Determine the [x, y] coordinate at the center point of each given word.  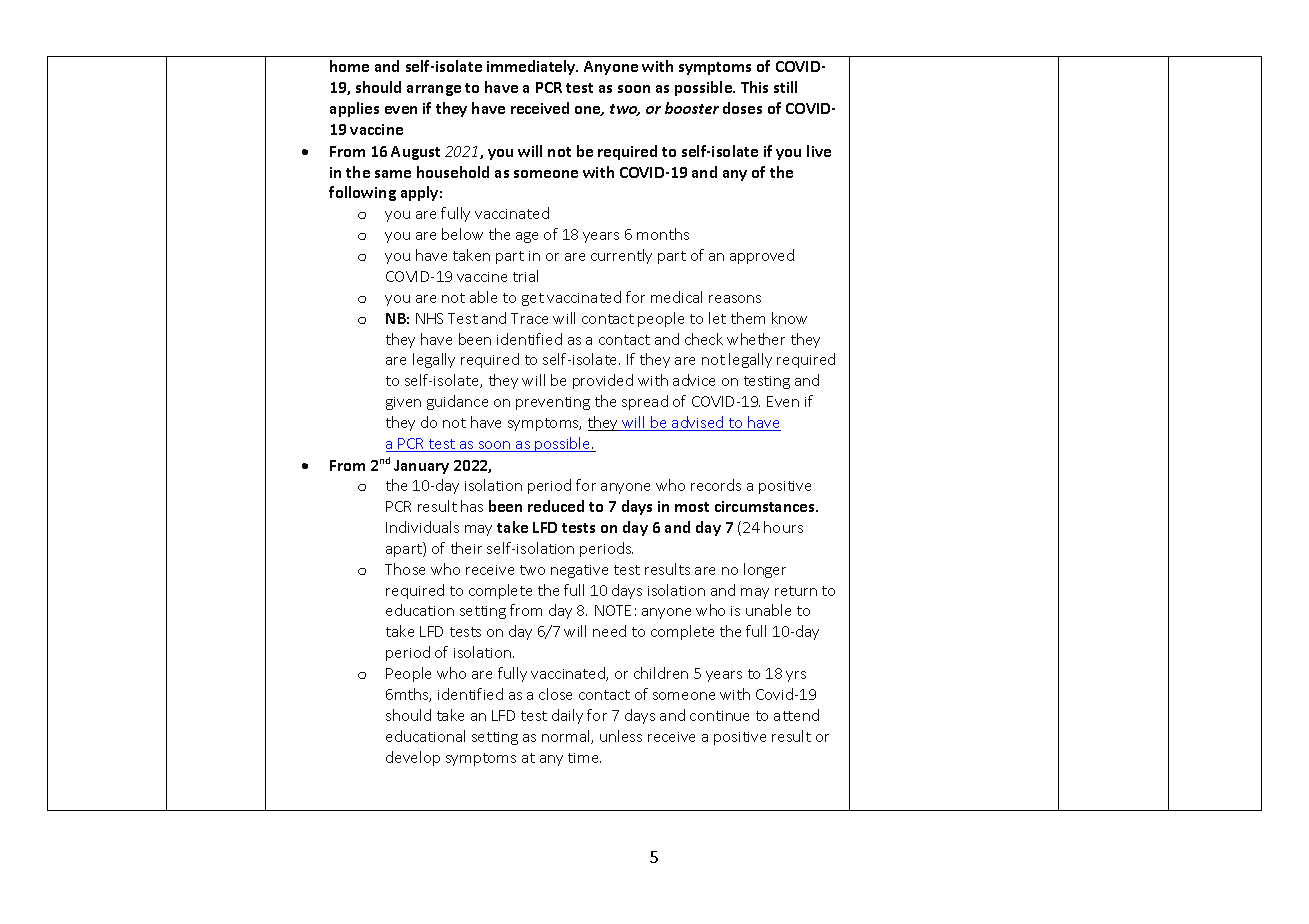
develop [413, 758]
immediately [532, 67]
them [748, 318]
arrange [434, 90]
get [533, 299]
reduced [556, 506]
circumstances [766, 506]
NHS [429, 318]
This [754, 87]
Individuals [422, 527]
